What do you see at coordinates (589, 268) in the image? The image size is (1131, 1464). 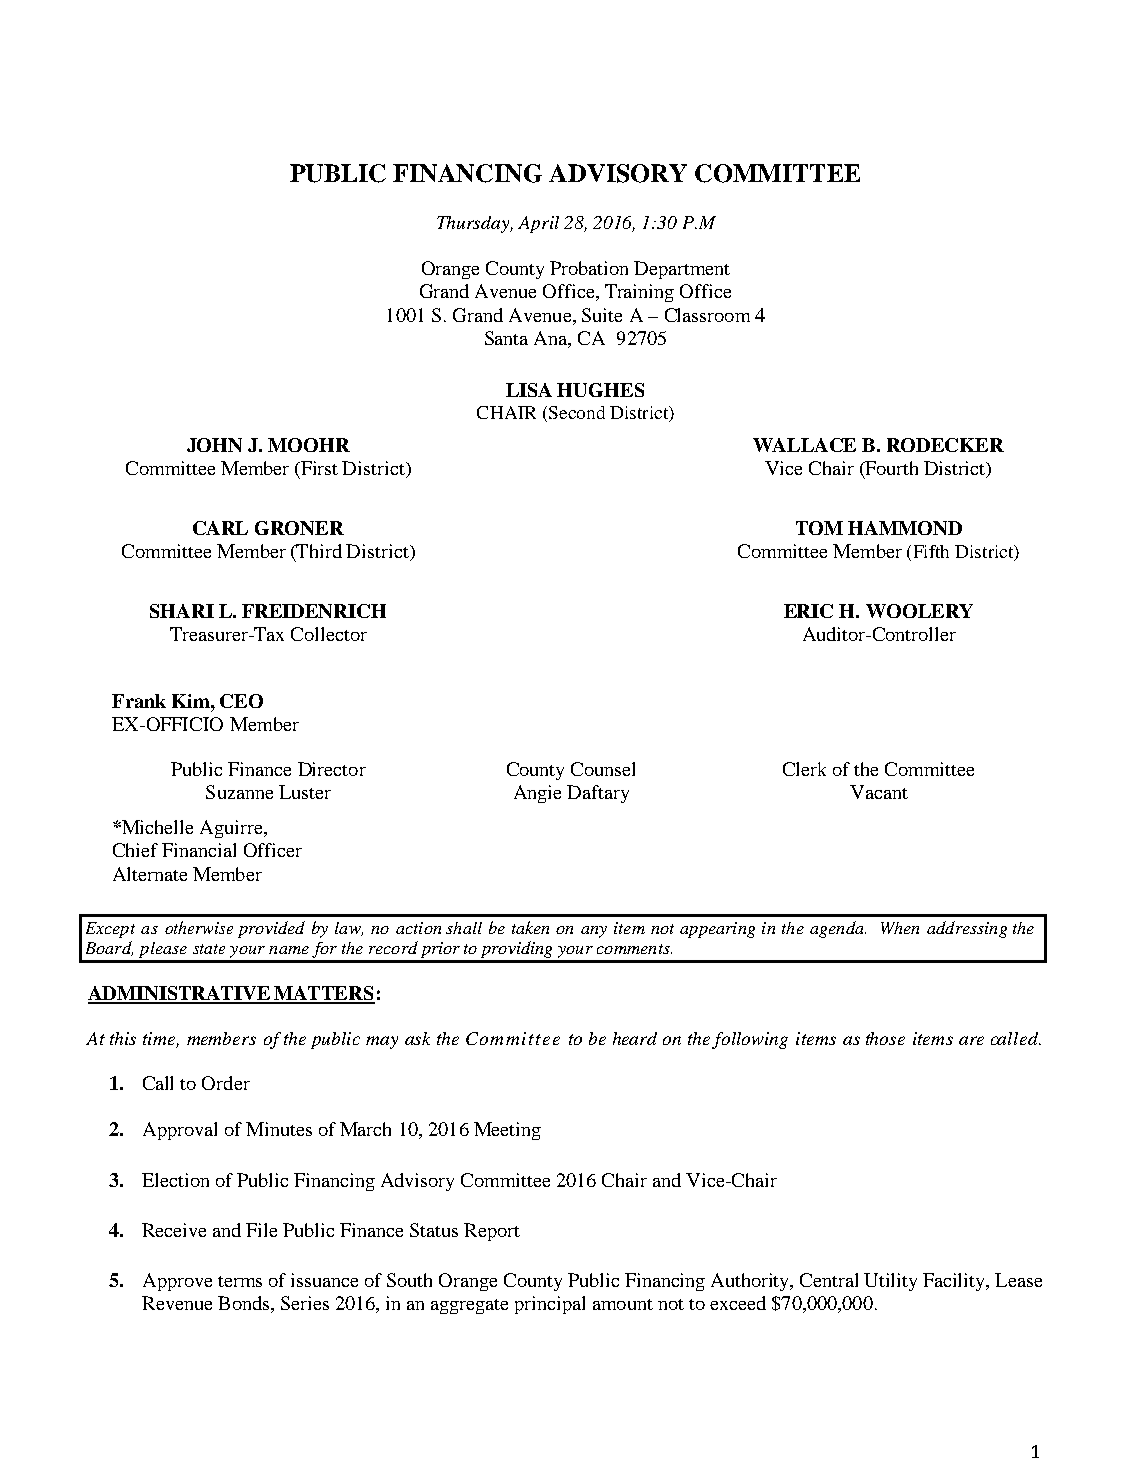 I see `Probation` at bounding box center [589, 268].
